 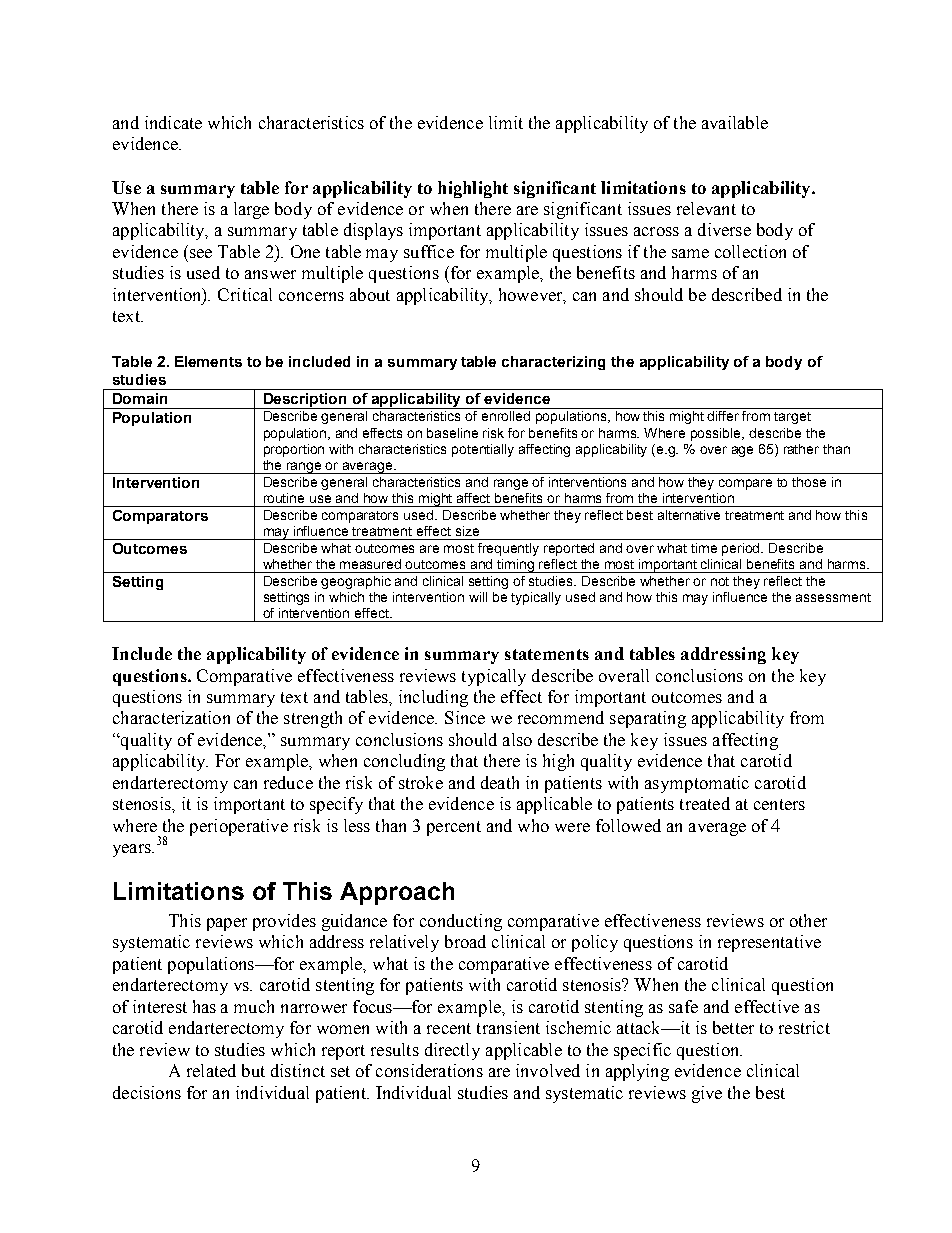 What do you see at coordinates (478, 597) in the screenshot?
I see `will` at bounding box center [478, 597].
